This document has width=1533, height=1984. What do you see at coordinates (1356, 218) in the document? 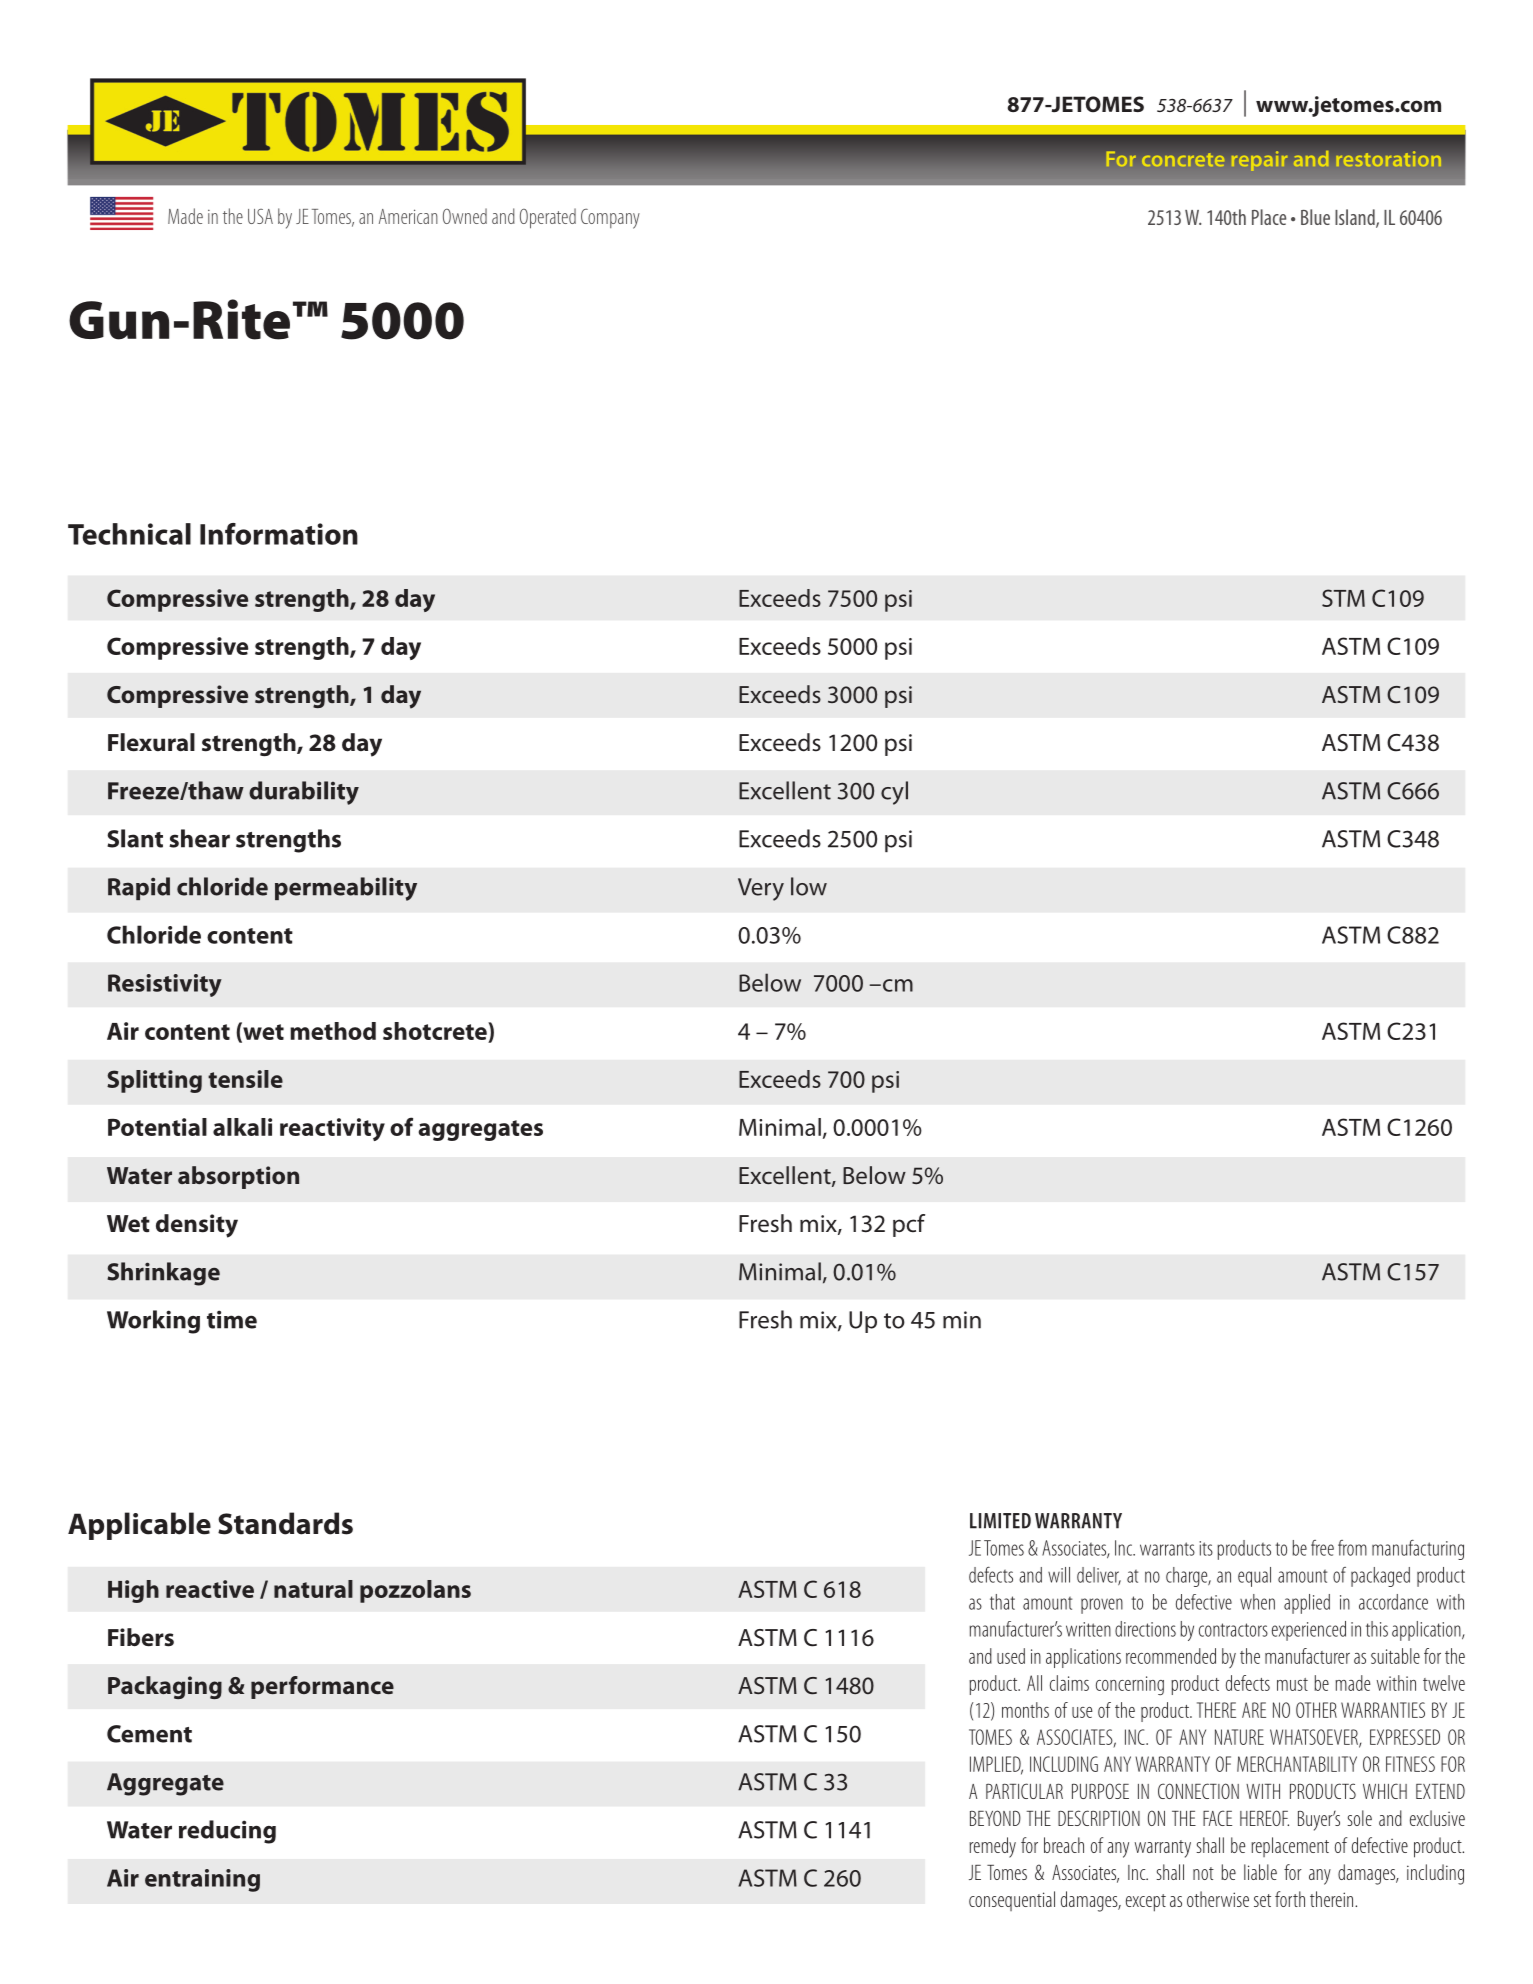
I see `Island` at bounding box center [1356, 218].
